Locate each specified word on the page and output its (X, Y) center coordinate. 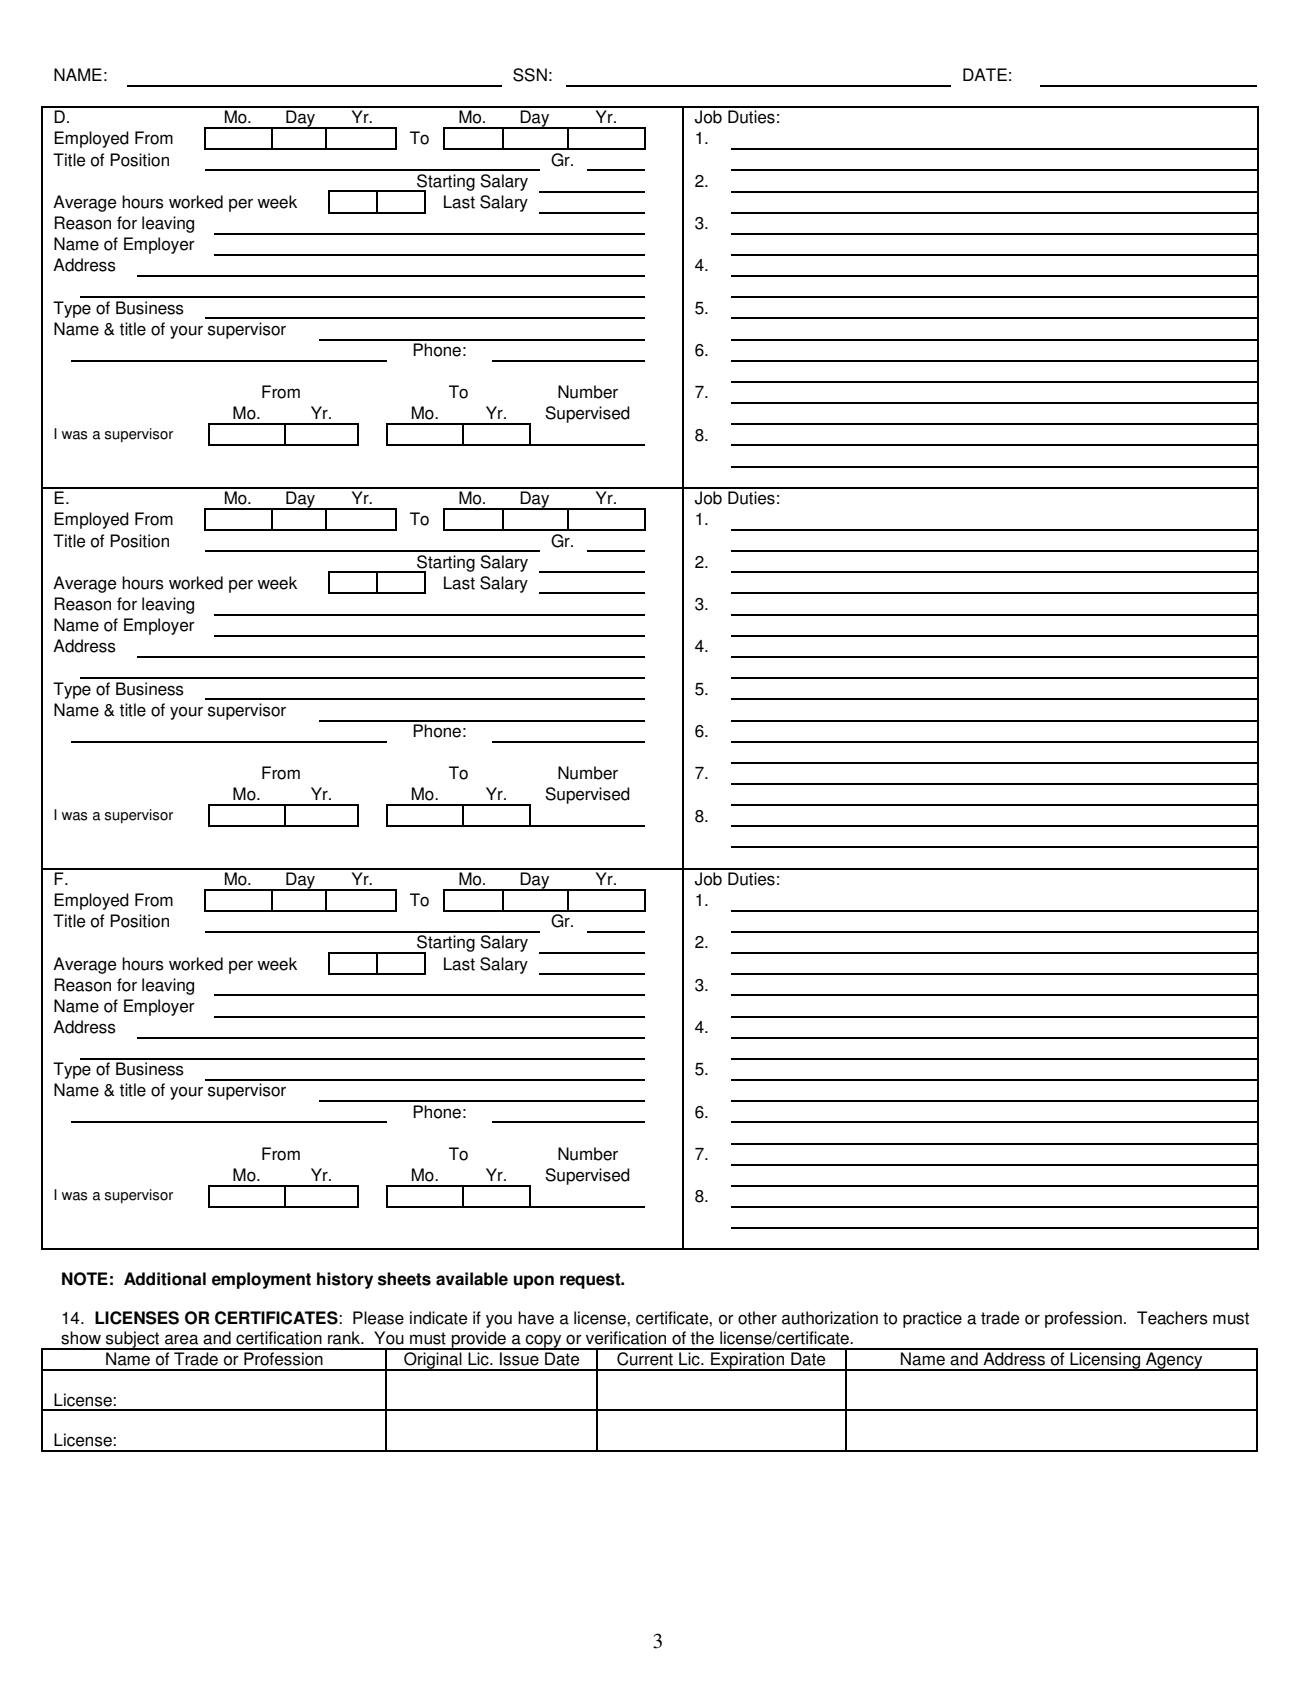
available (472, 1279)
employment (261, 1280)
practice (932, 1319)
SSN (530, 75)
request (591, 1281)
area (181, 1339)
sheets (404, 1279)
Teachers (1172, 1318)
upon (534, 1282)
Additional (165, 1279)
